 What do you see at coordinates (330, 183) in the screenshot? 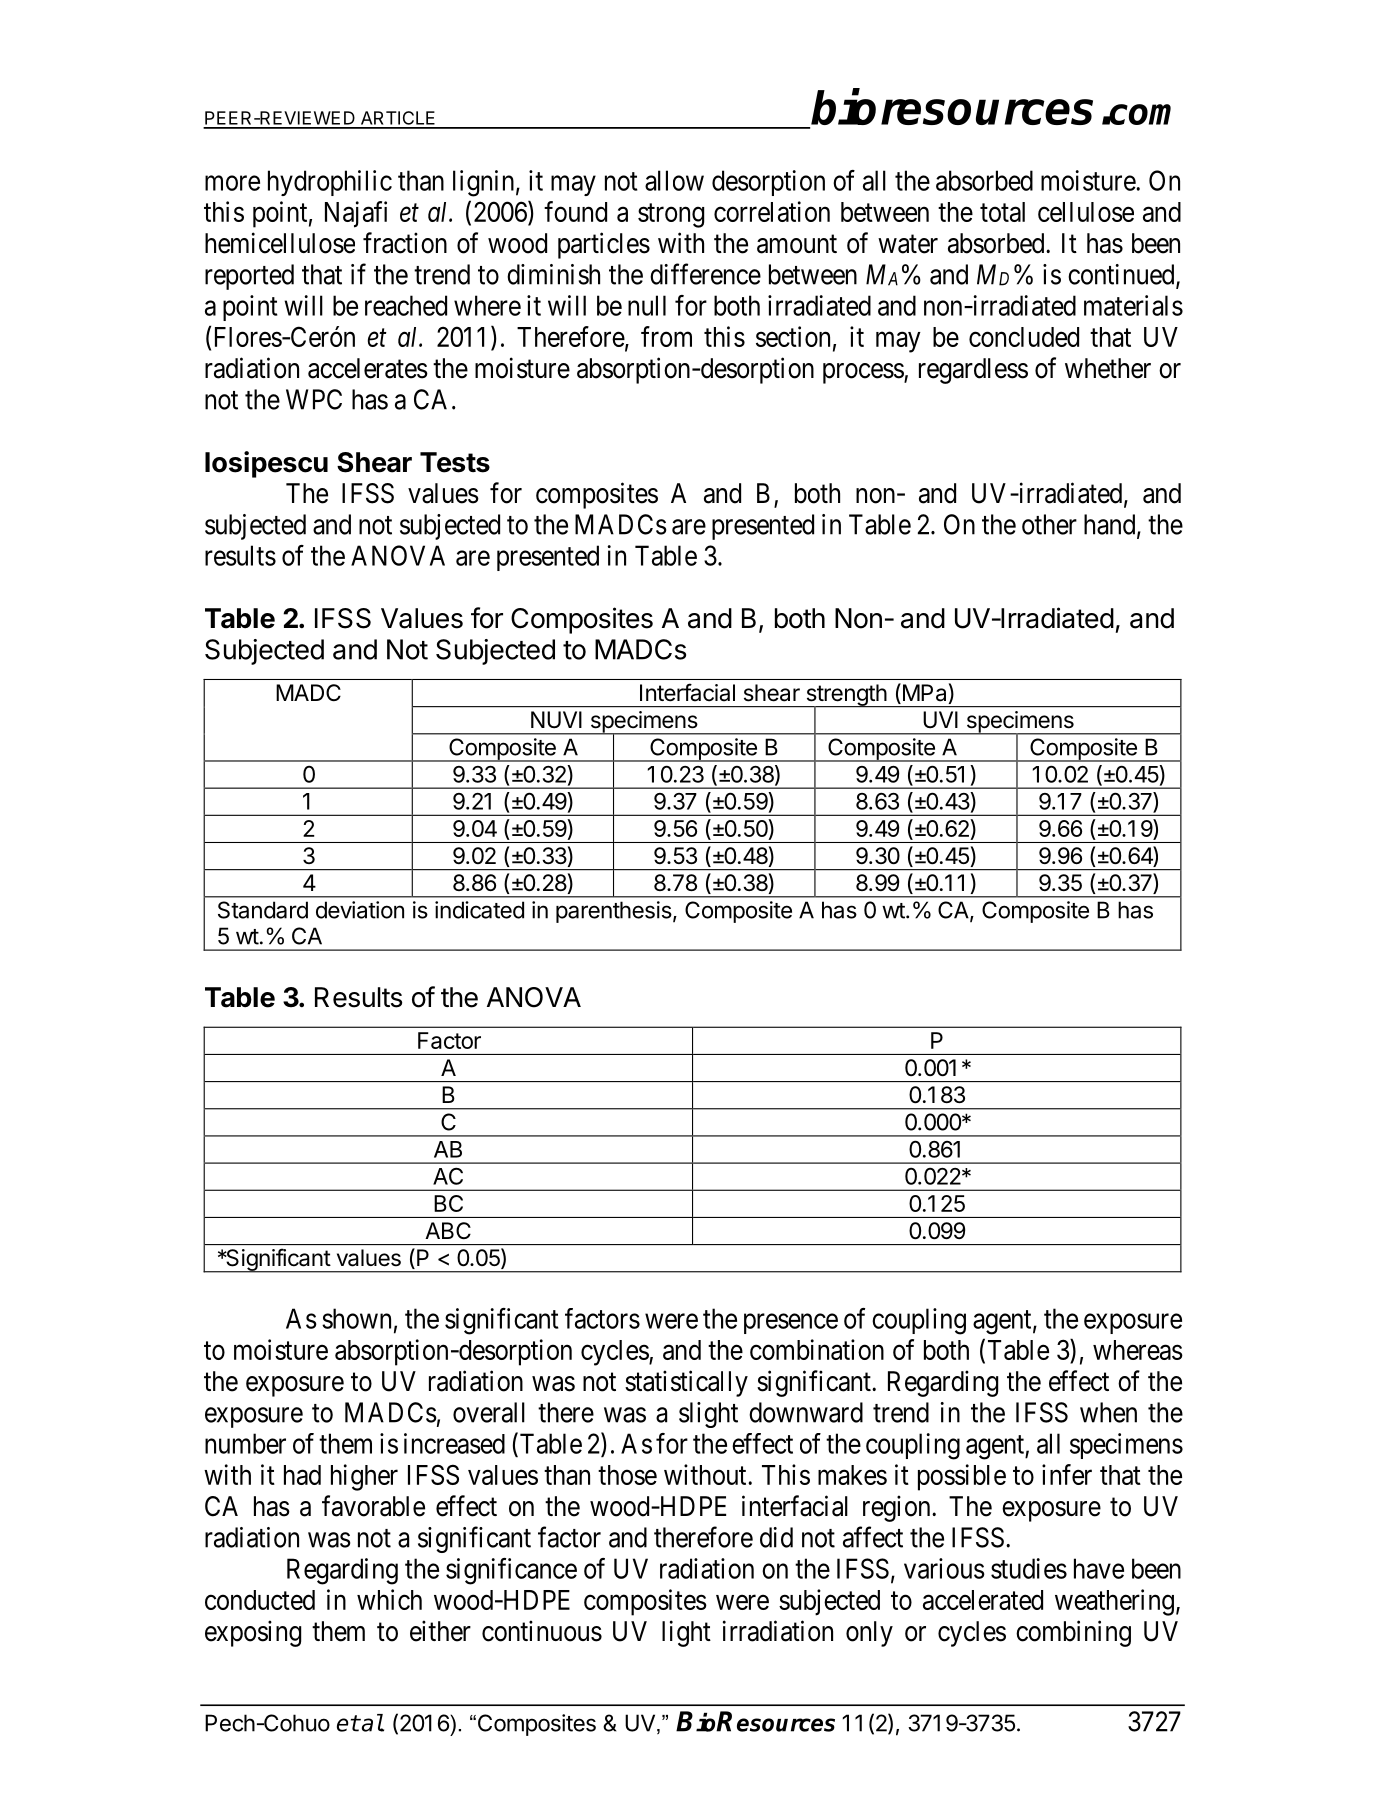
I see `hydrophilic` at bounding box center [330, 183].
